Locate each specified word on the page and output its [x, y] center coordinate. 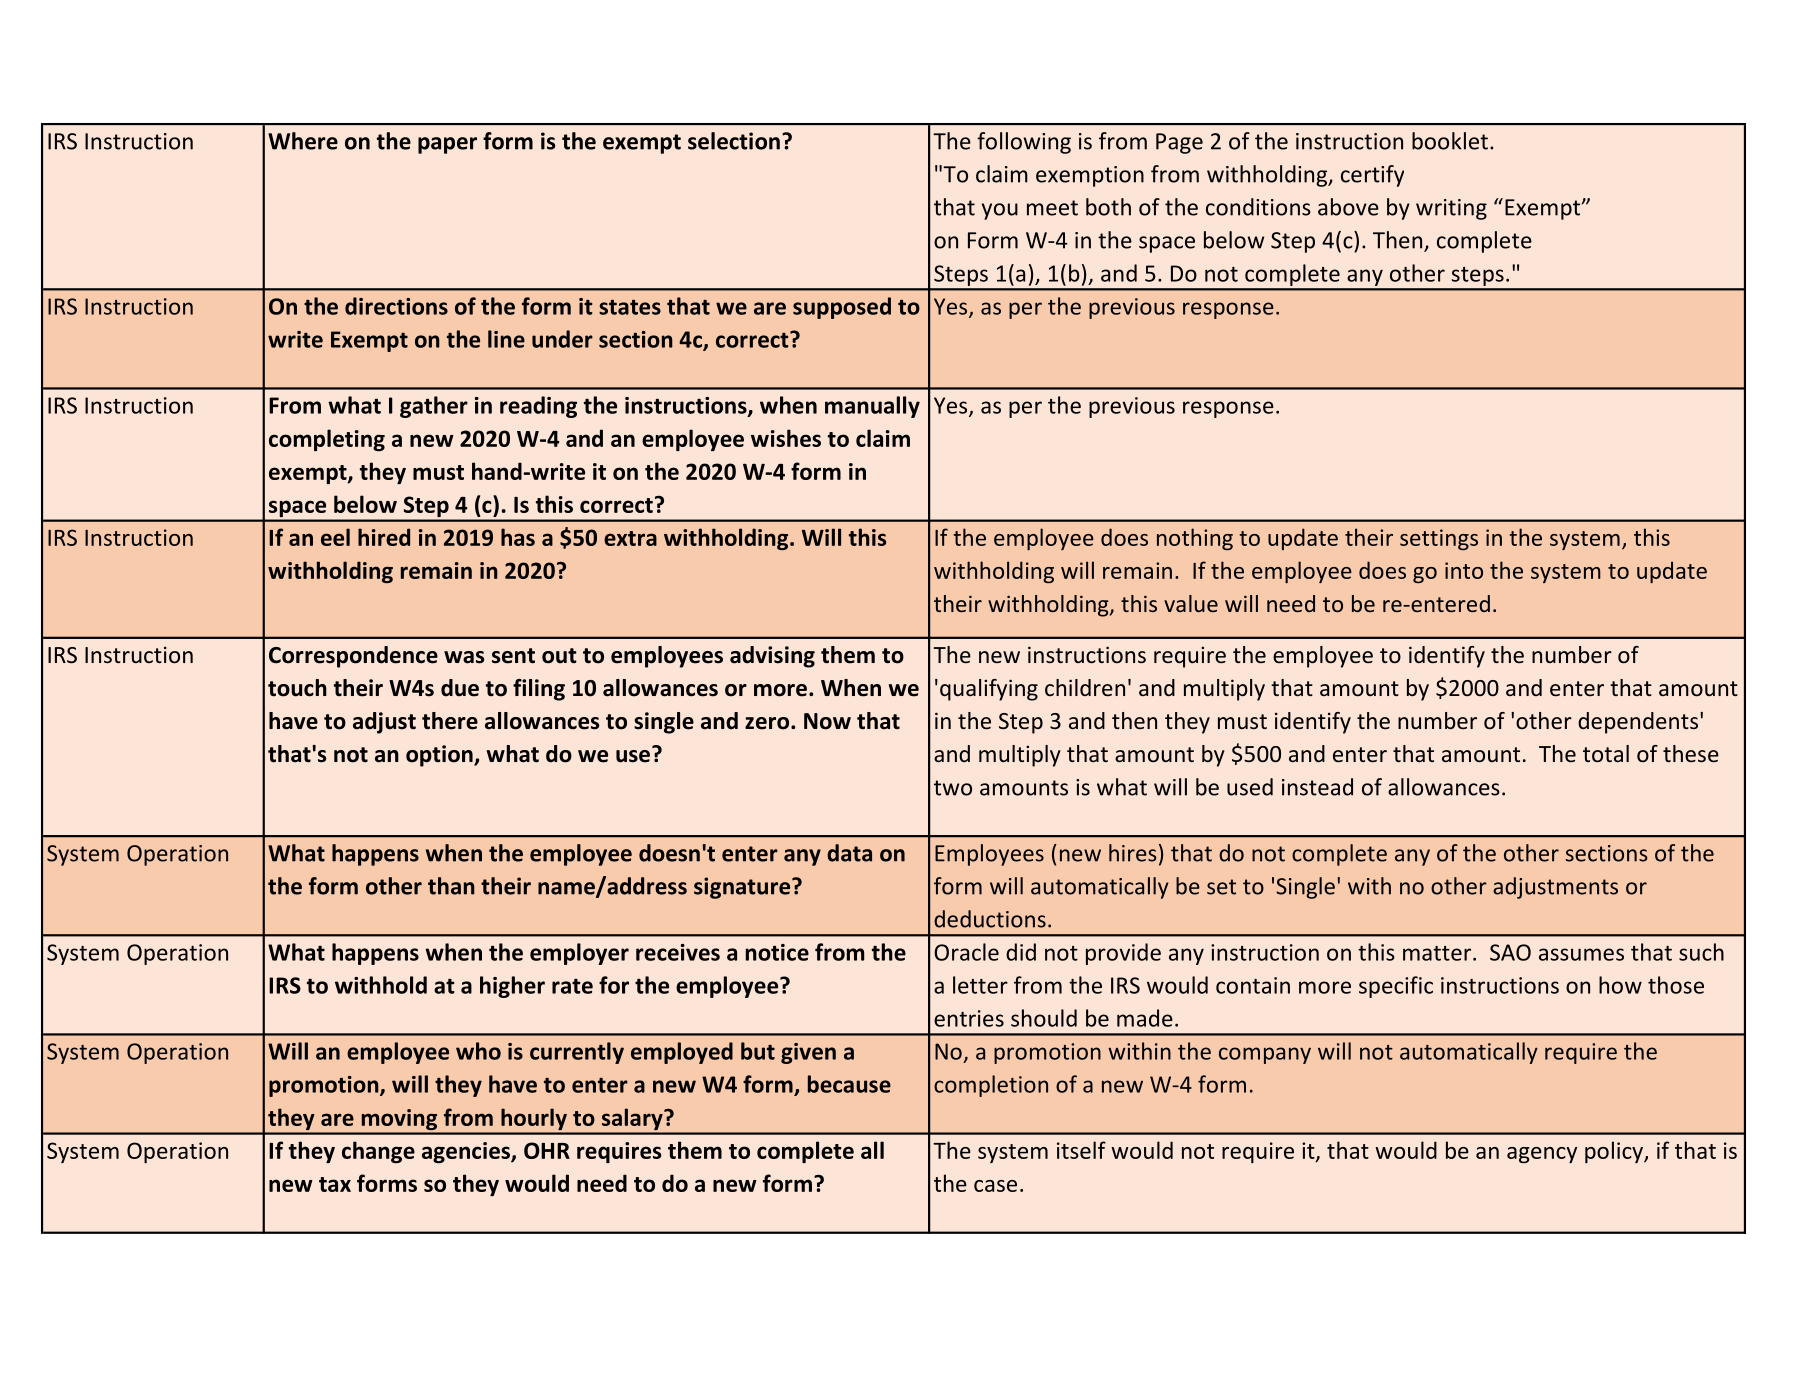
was [464, 657]
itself [1081, 1150]
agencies [467, 1153]
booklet [1450, 141]
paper [447, 145]
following [1024, 143]
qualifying [989, 690]
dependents [1638, 723]
